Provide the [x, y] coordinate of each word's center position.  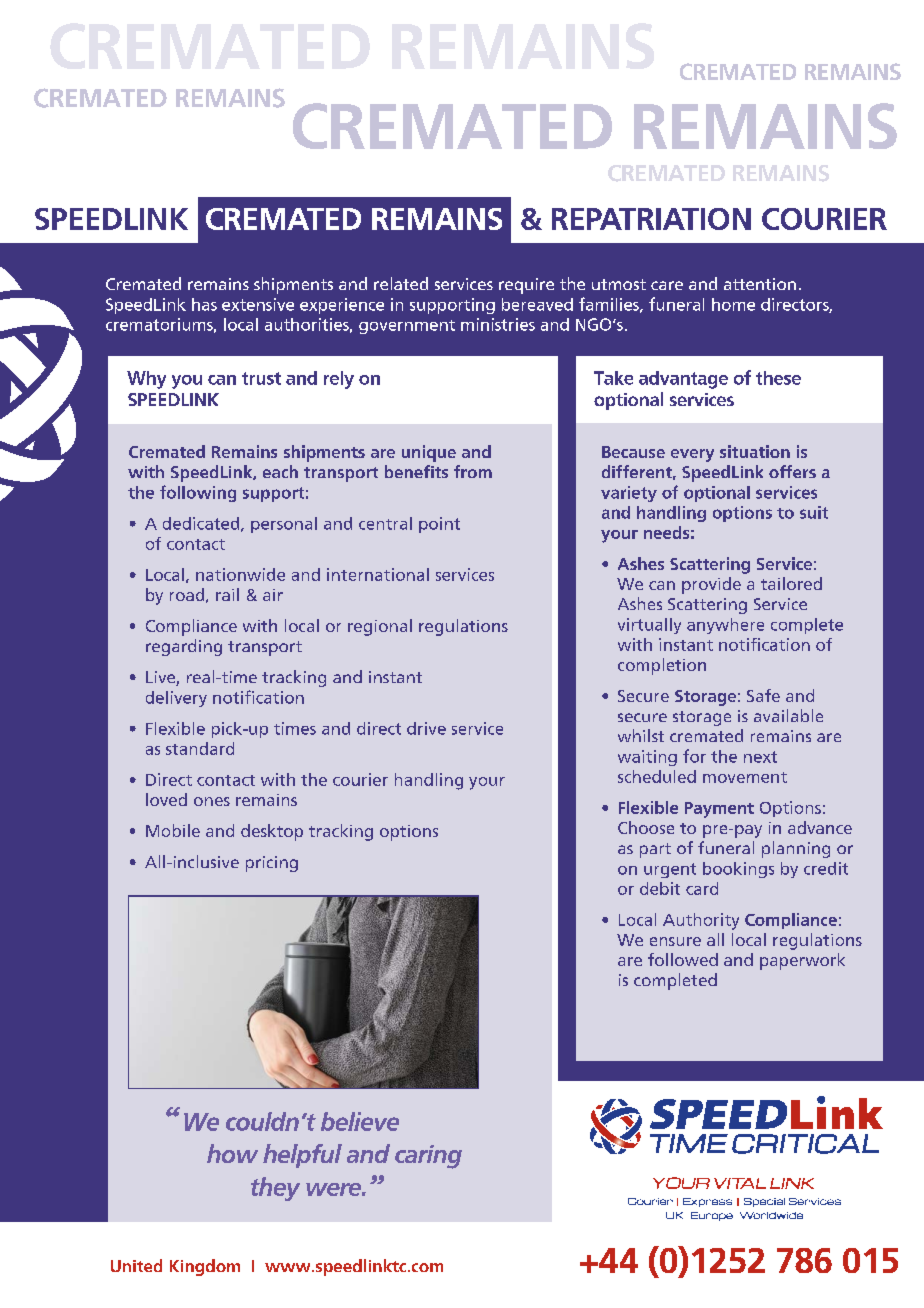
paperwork [802, 961]
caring [428, 1157]
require [526, 286]
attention [760, 284]
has [204, 304]
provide [711, 585]
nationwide [240, 574]
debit [660, 888]
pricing [272, 864]
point [439, 525]
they [275, 1189]
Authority [701, 921]
